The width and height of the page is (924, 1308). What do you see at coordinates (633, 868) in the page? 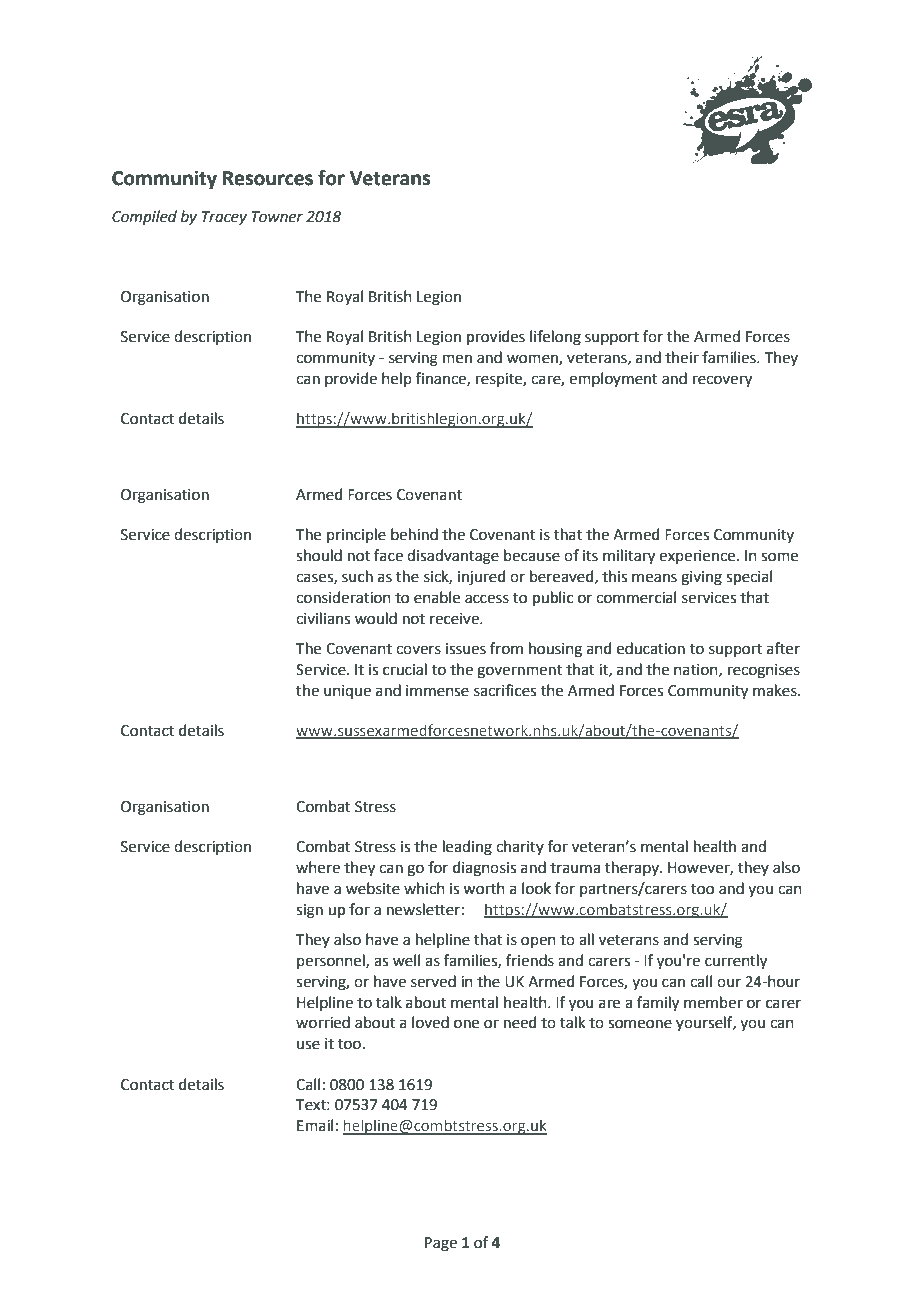
I see `therapy` at bounding box center [633, 868].
